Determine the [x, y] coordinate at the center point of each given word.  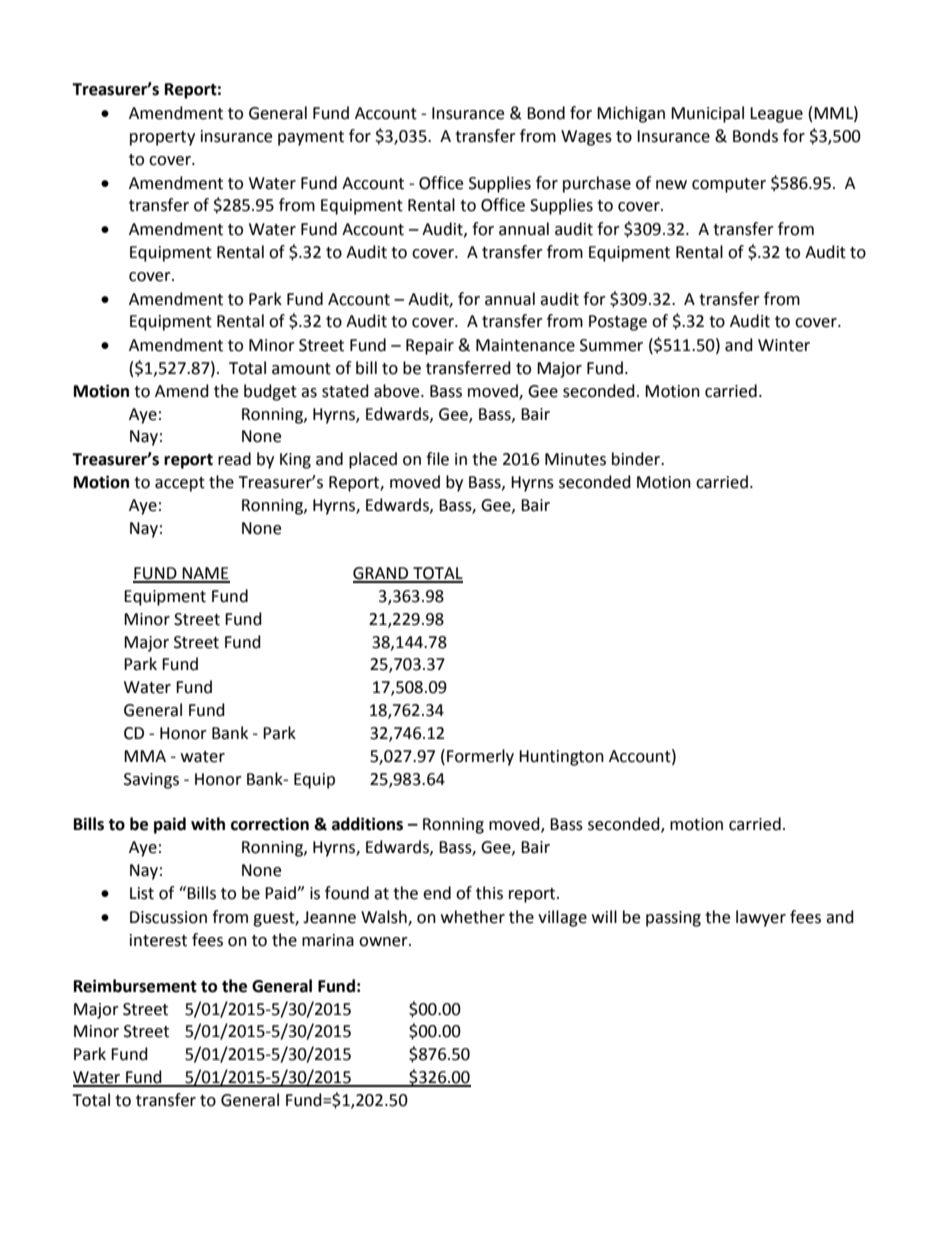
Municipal [707, 114]
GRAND [382, 574]
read [234, 459]
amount [301, 369]
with [208, 824]
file [437, 459]
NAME [205, 574]
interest [158, 940]
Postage [618, 323]
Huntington [561, 758]
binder [637, 459]
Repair [430, 347]
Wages [586, 138]
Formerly [480, 757]
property [162, 138]
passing [673, 919]
